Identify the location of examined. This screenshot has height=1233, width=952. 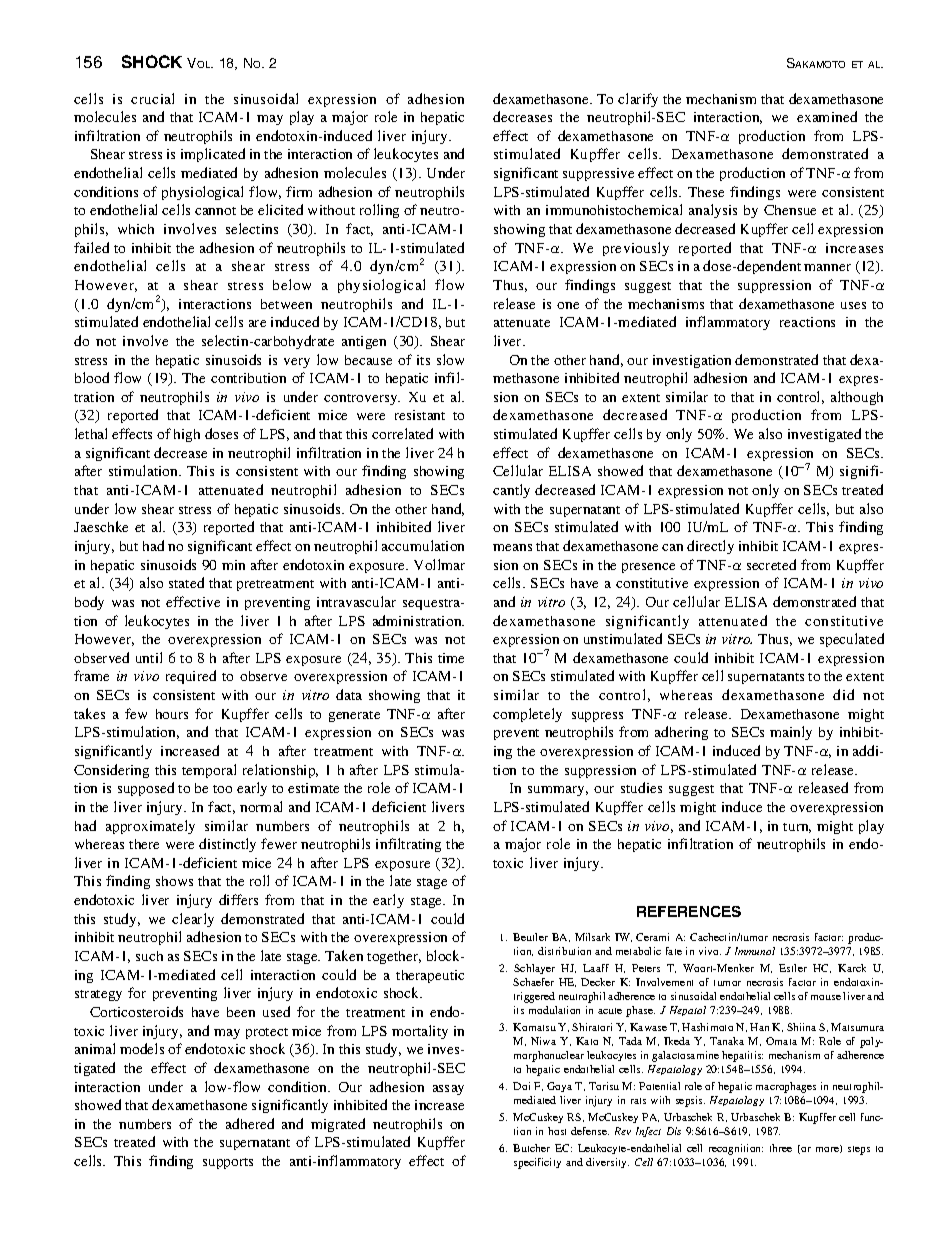
(827, 116).
